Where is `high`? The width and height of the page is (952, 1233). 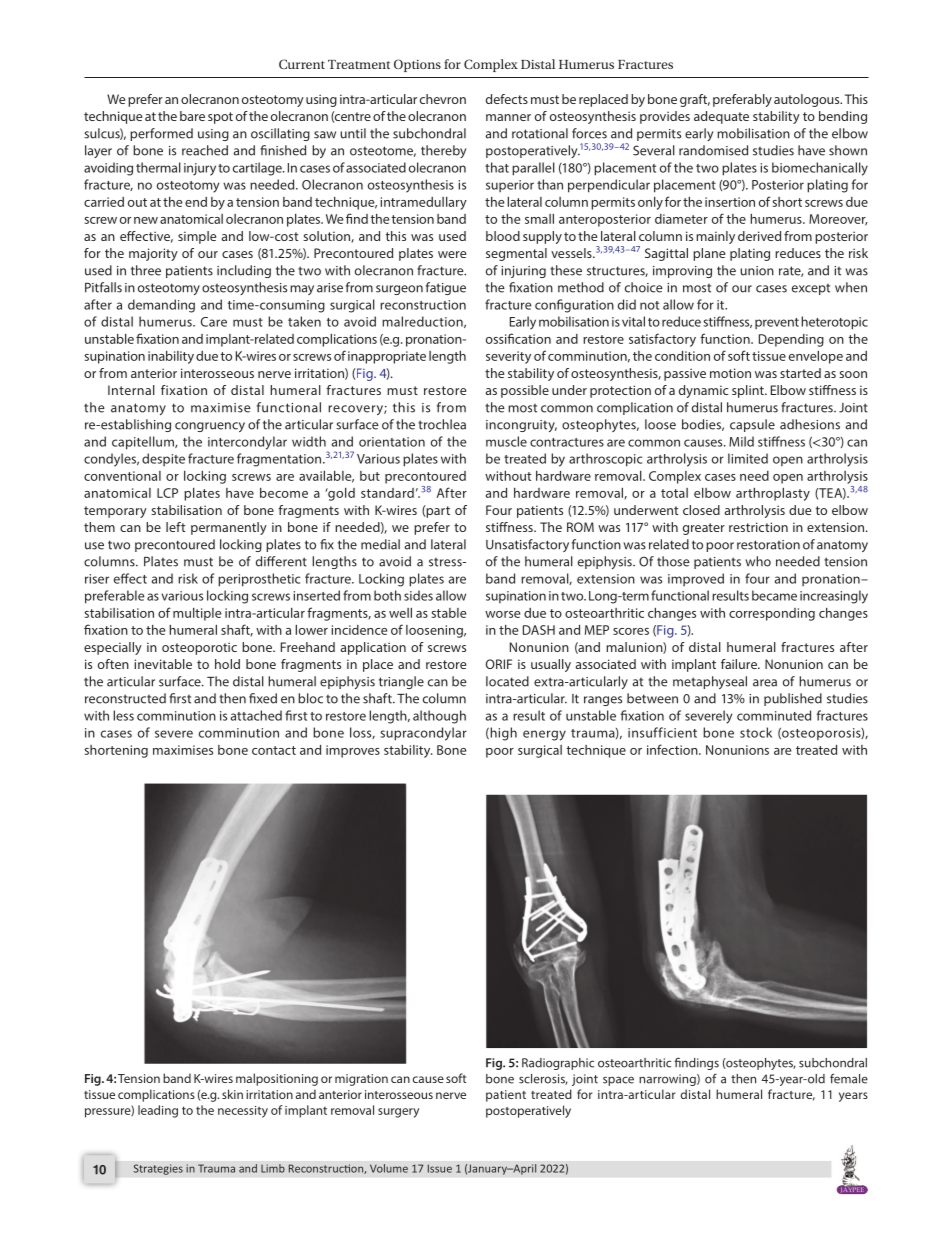 high is located at coordinates (502, 734).
